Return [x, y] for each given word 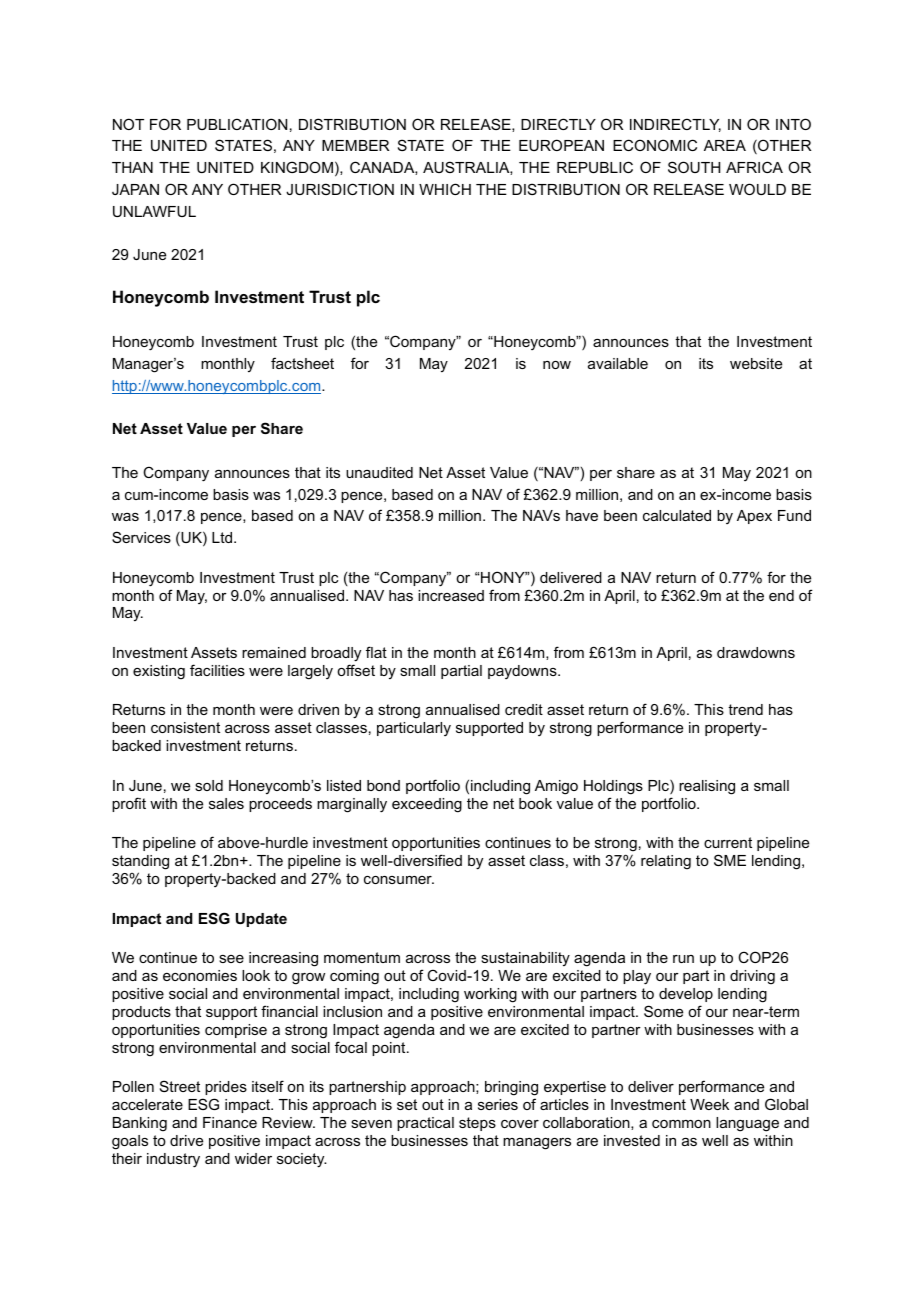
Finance [230, 1122]
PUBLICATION [237, 124]
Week [709, 1104]
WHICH [445, 189]
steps [477, 1124]
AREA [725, 145]
